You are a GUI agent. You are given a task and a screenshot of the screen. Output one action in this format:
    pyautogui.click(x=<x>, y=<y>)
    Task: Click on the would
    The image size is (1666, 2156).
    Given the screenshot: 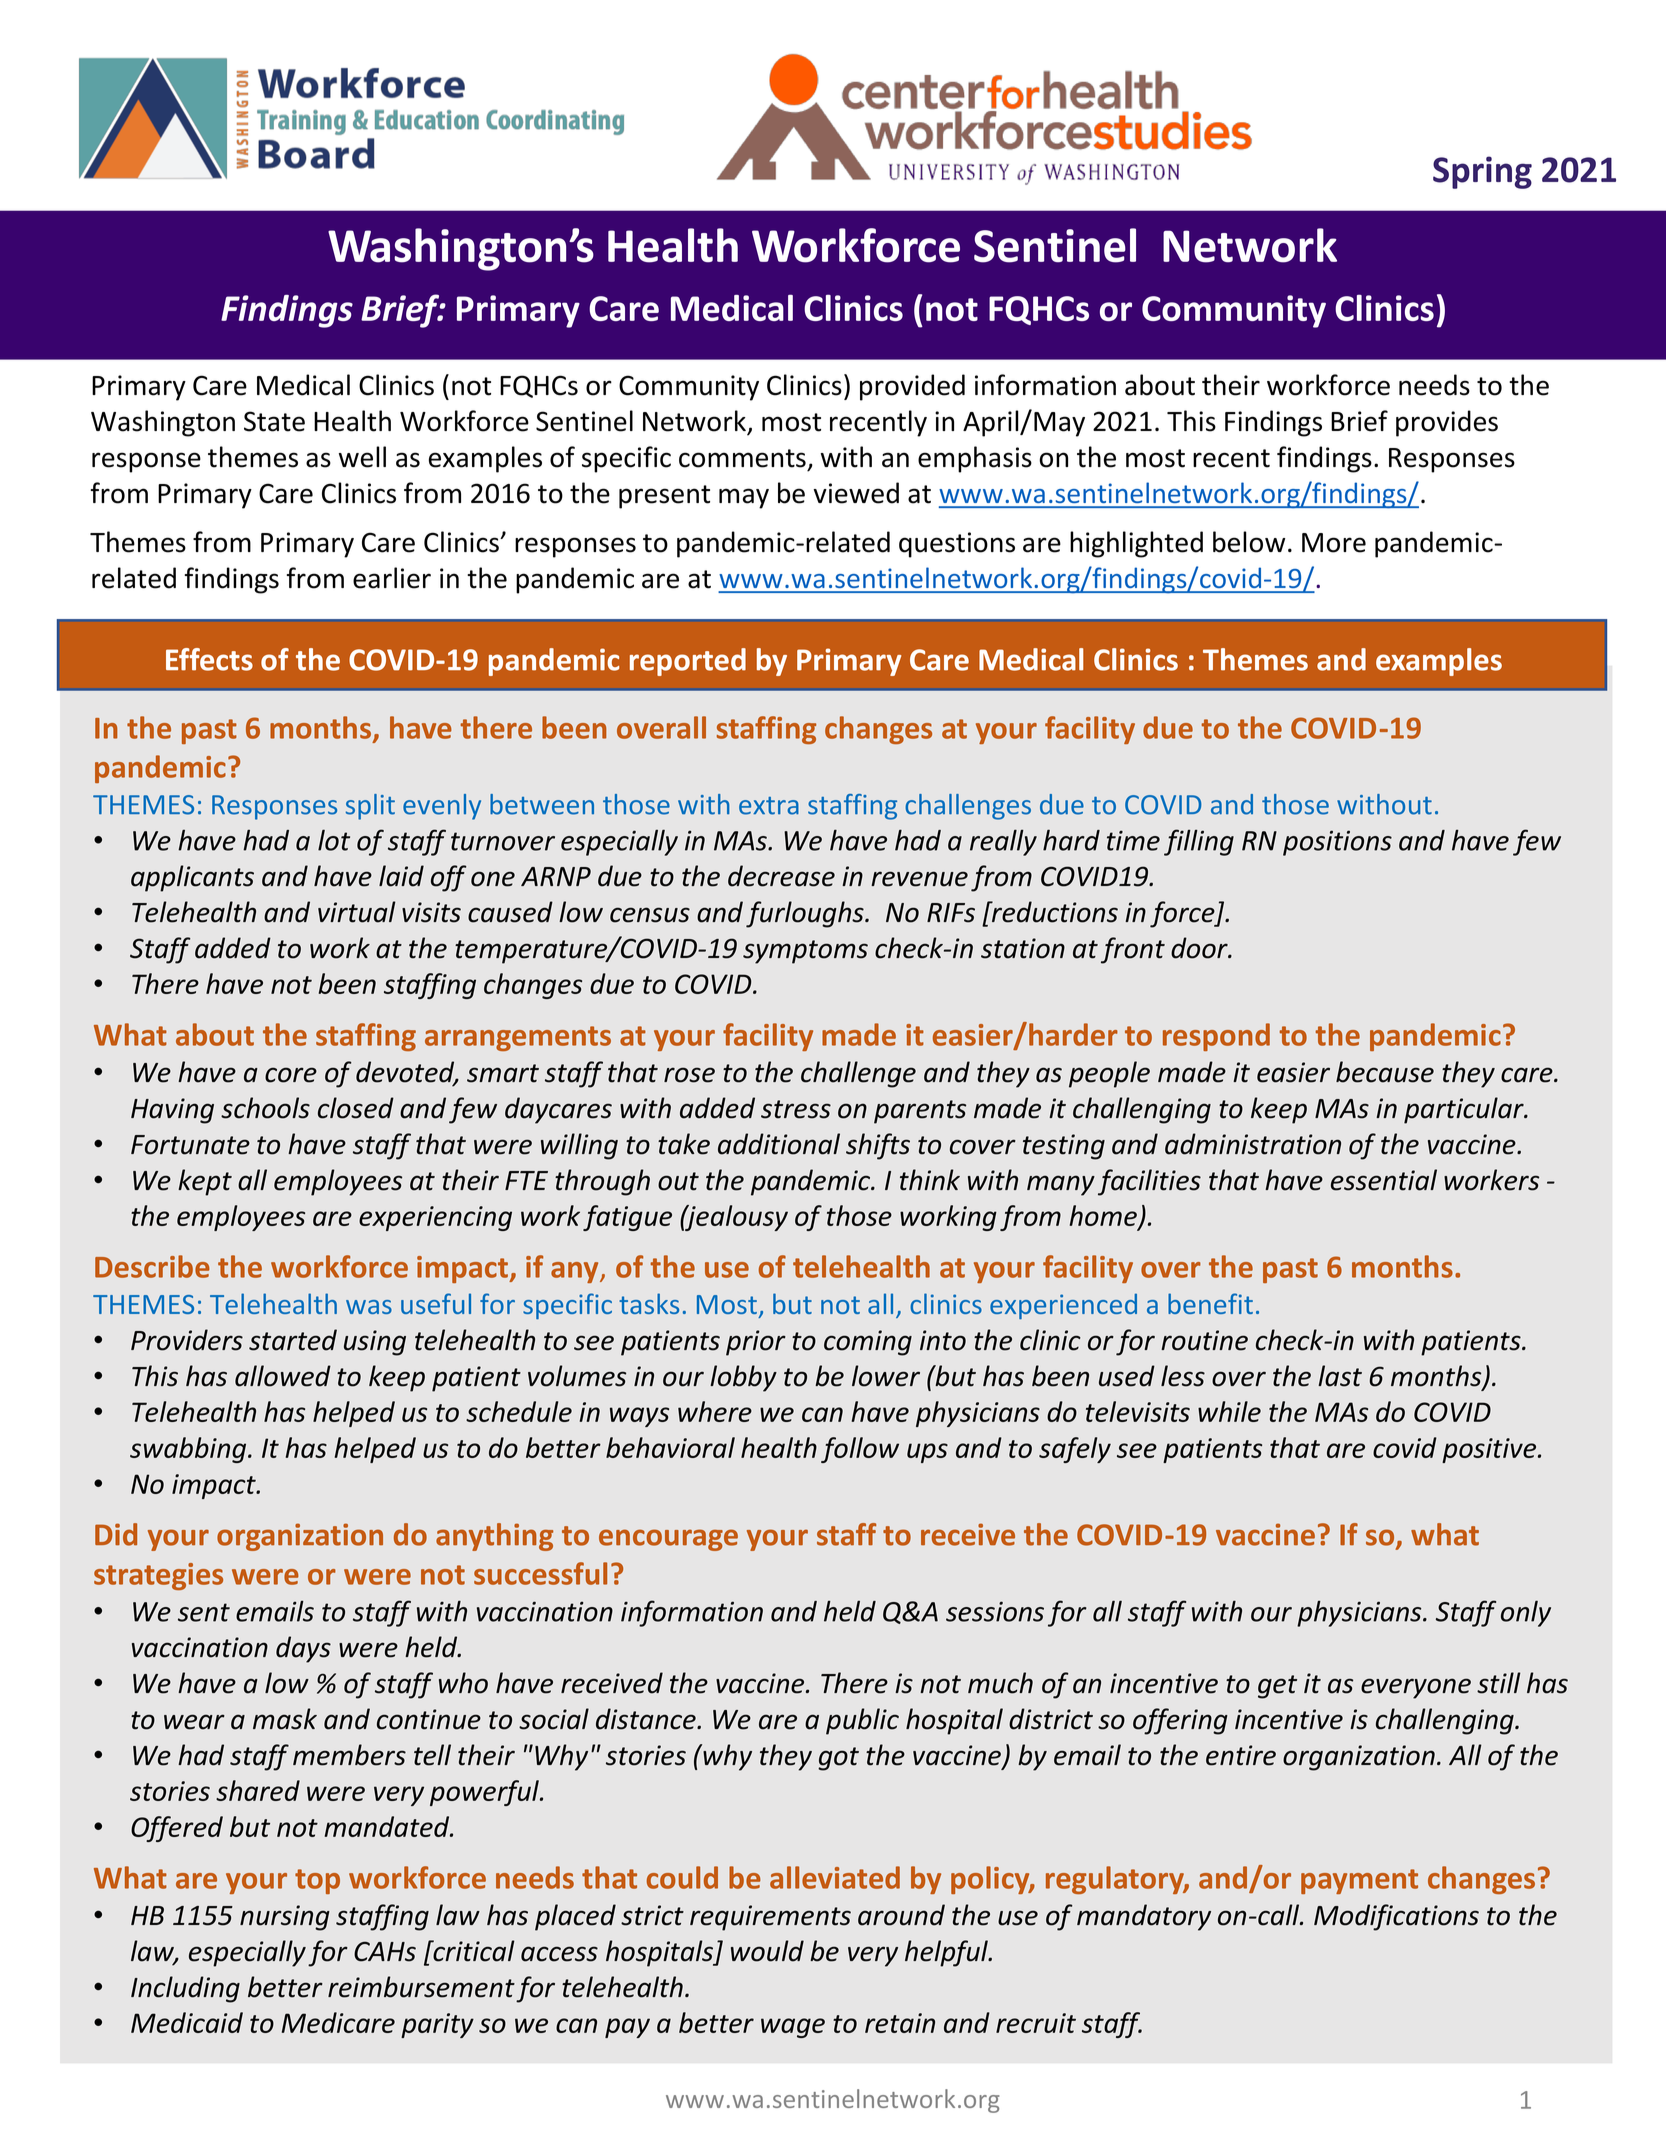 What is the action you would take?
    pyautogui.click(x=767, y=1951)
